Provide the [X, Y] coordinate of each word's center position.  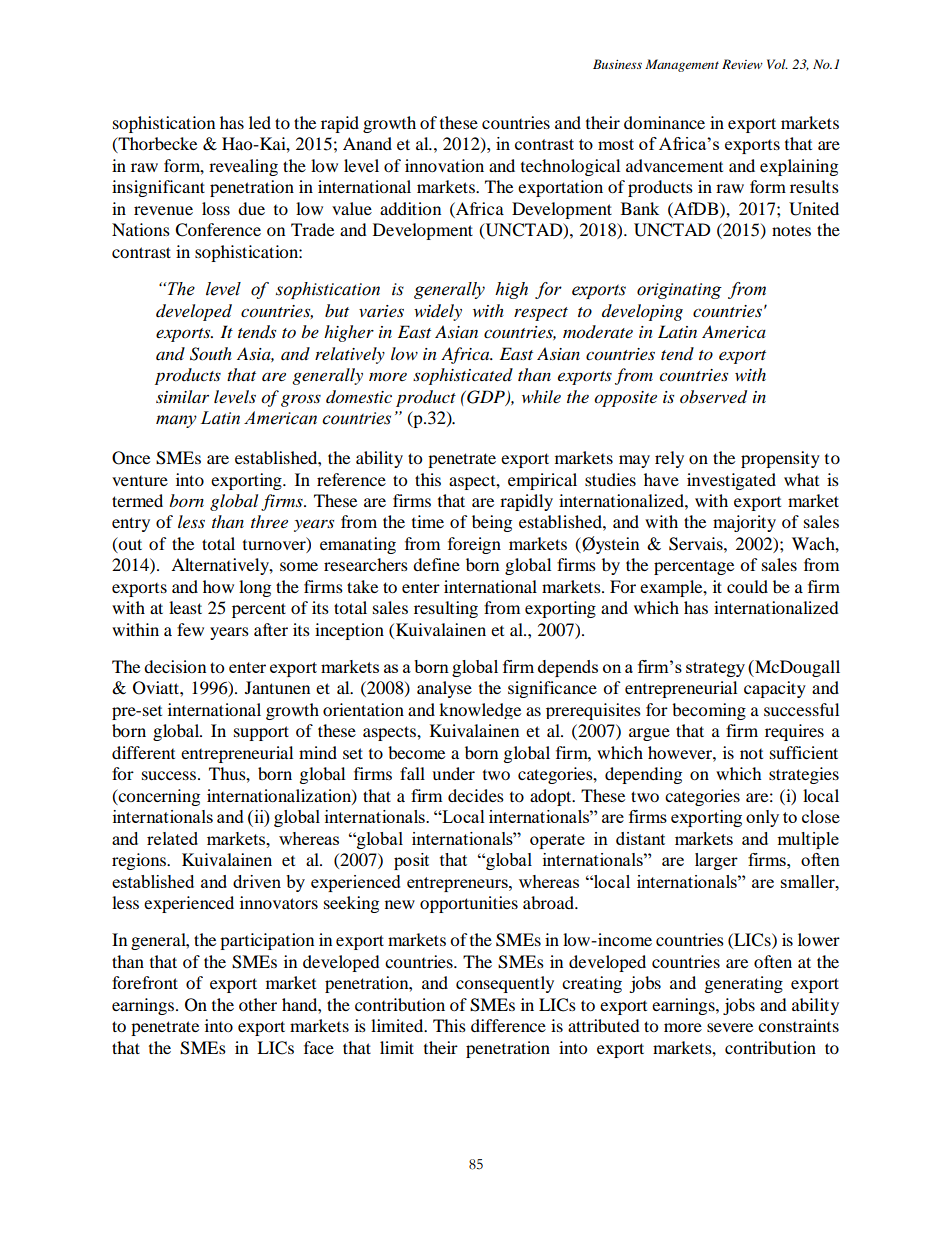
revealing [243, 167]
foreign [474, 545]
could [747, 586]
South [211, 354]
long [255, 588]
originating [679, 291]
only [762, 818]
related [172, 838]
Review [742, 64]
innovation [444, 165]
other [258, 1004]
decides [476, 795]
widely [438, 312]
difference [508, 1025]
